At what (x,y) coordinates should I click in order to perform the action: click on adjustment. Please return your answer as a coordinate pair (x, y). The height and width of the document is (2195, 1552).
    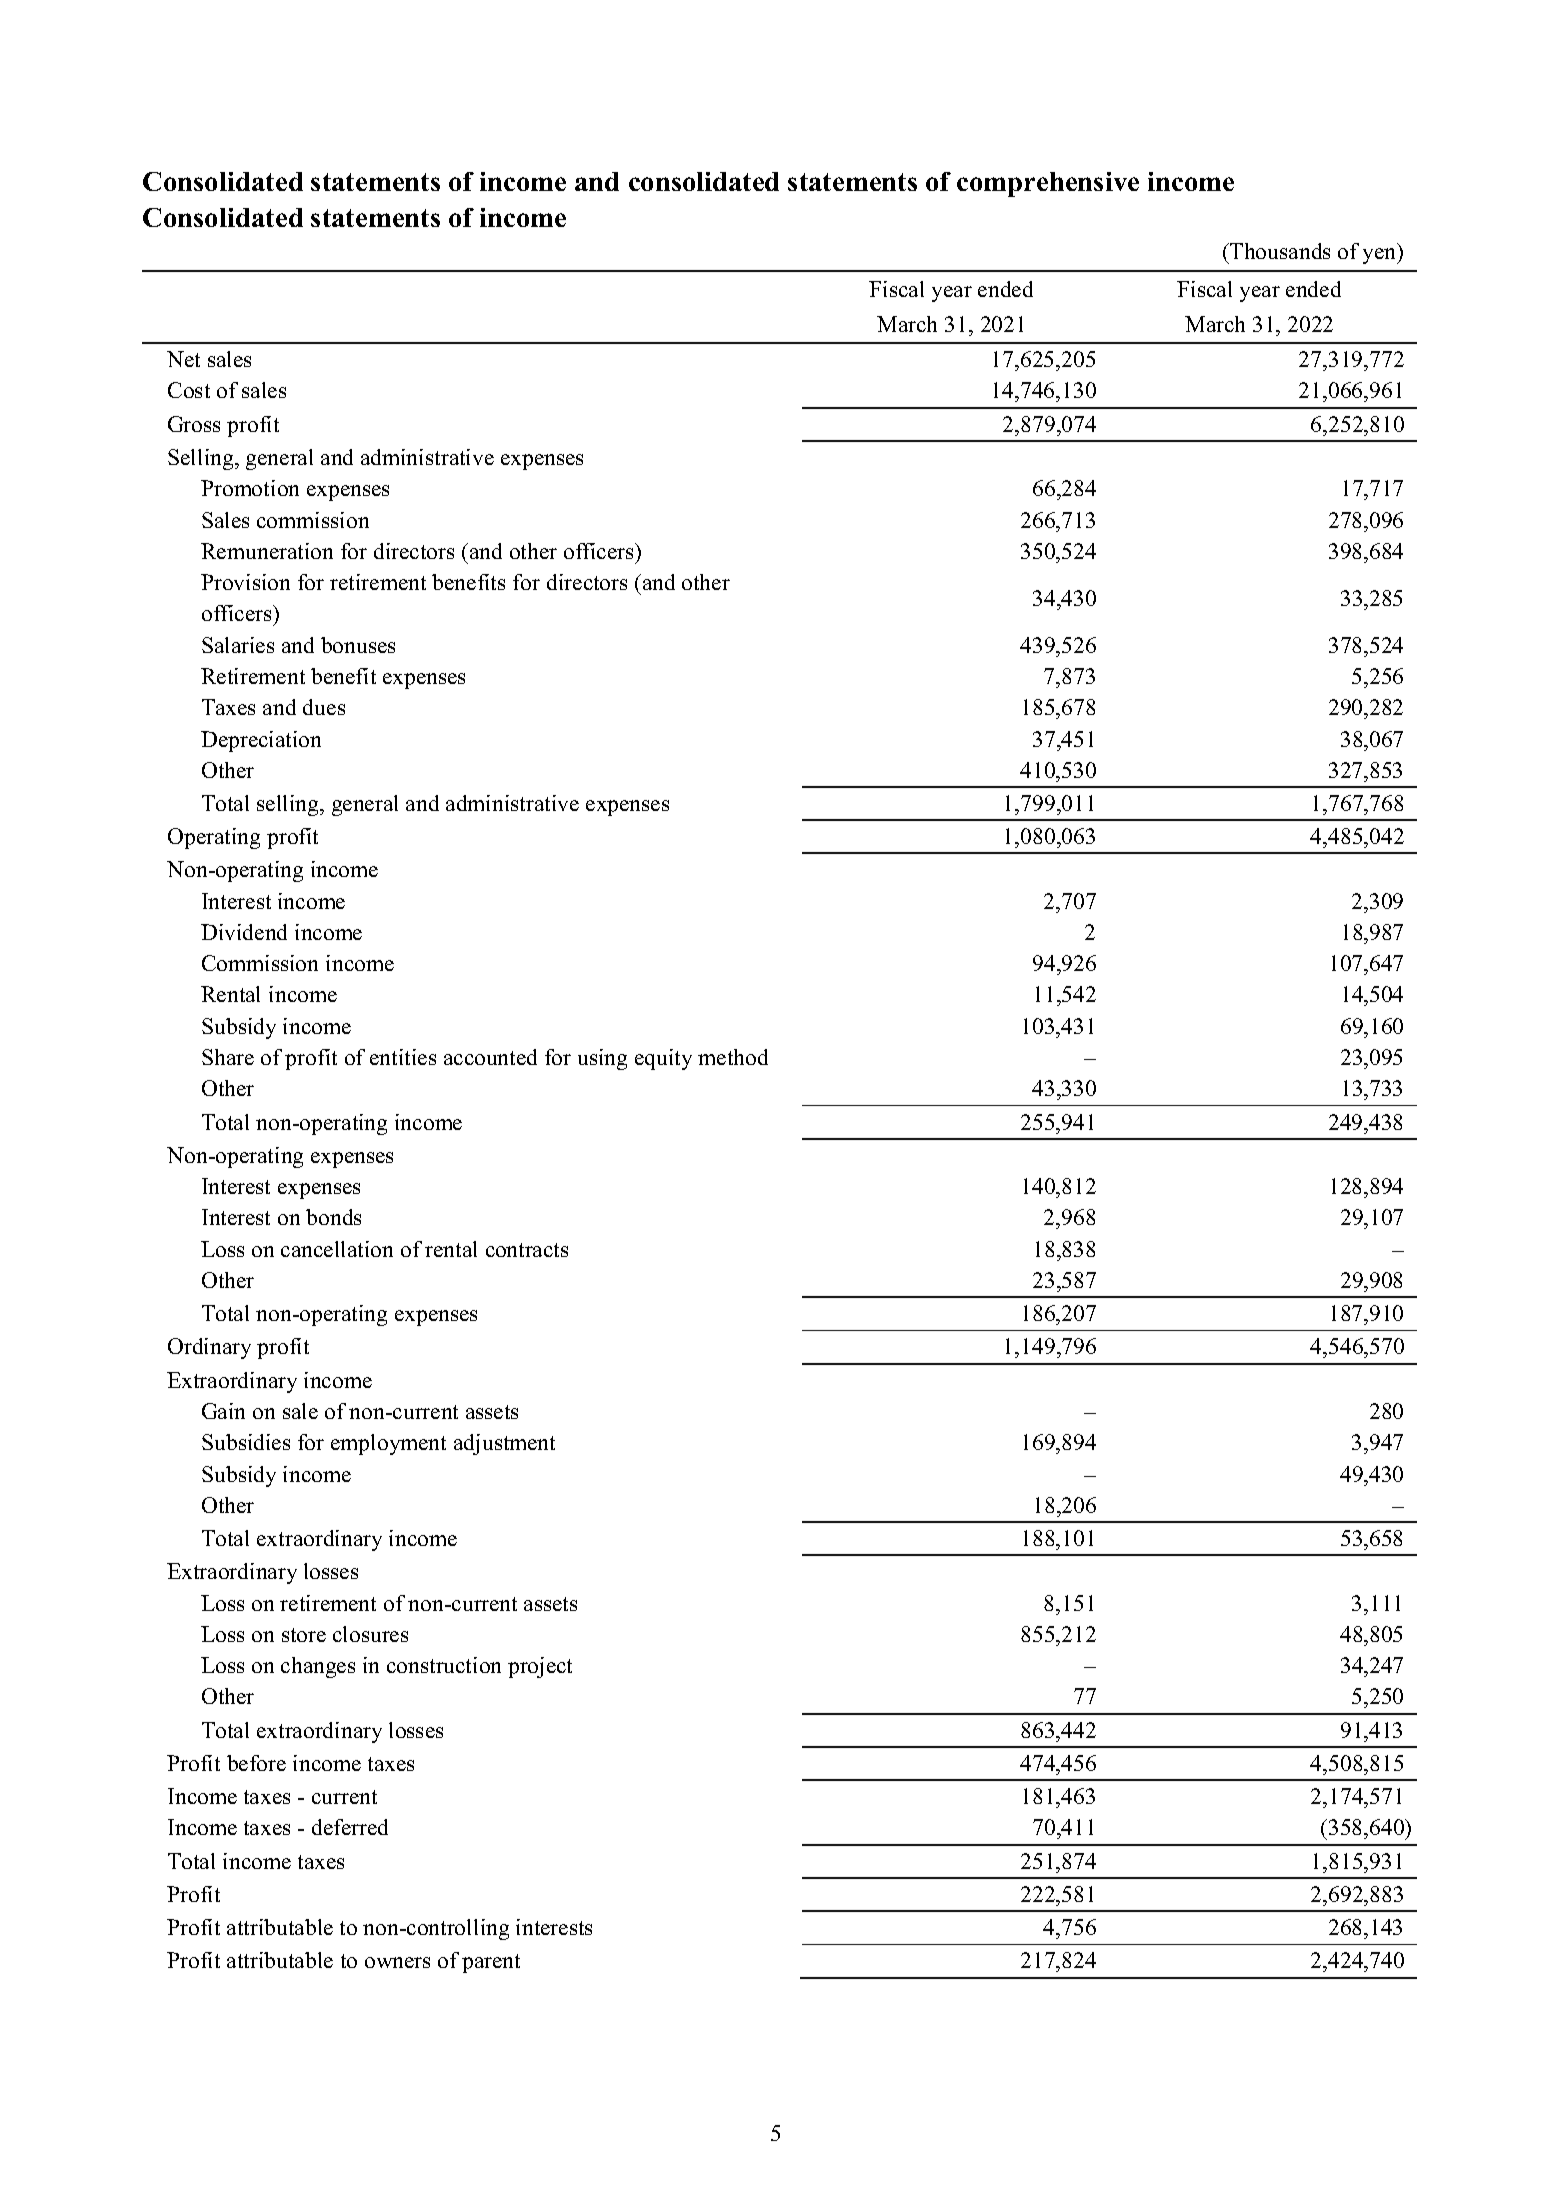
    Looking at the image, I should click on (504, 1444).
